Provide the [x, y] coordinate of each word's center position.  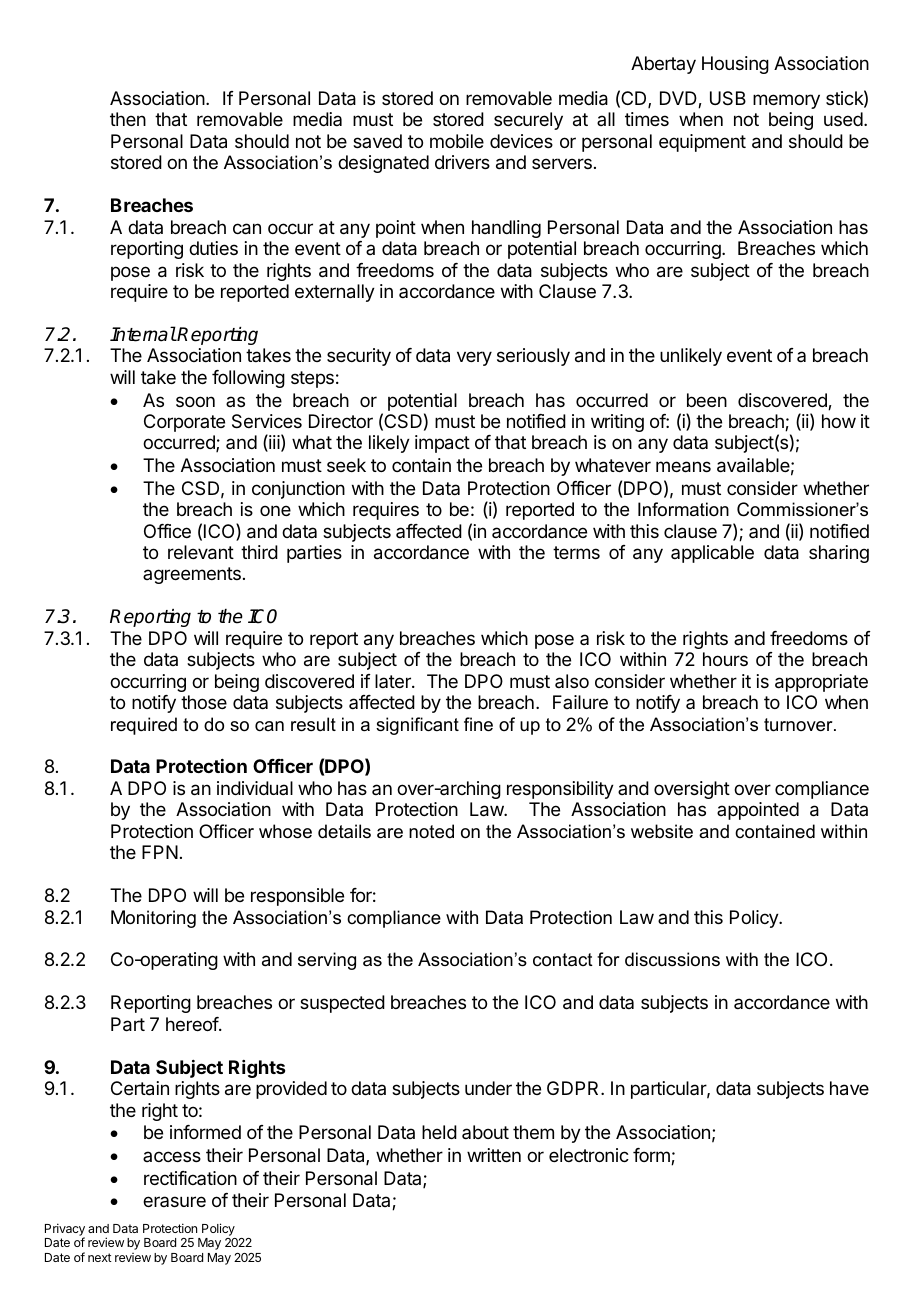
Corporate [184, 423]
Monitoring [153, 919]
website [662, 831]
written [494, 1155]
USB [728, 98]
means [683, 467]
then [128, 119]
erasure [174, 1201]
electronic [589, 1155]
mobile [457, 141]
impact [442, 444]
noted [431, 831]
